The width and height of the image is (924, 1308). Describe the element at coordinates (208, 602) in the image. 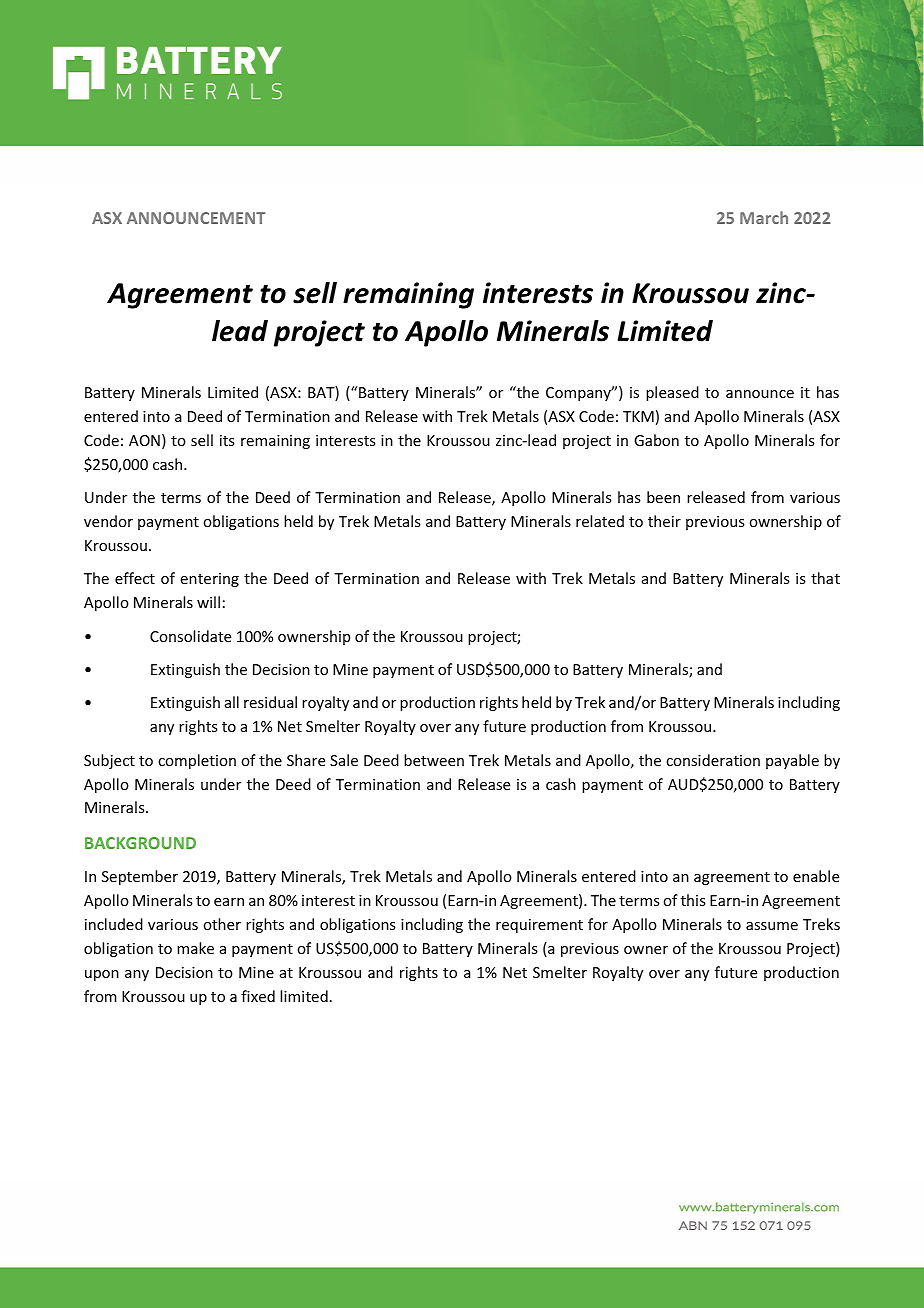

I see `will` at that location.
